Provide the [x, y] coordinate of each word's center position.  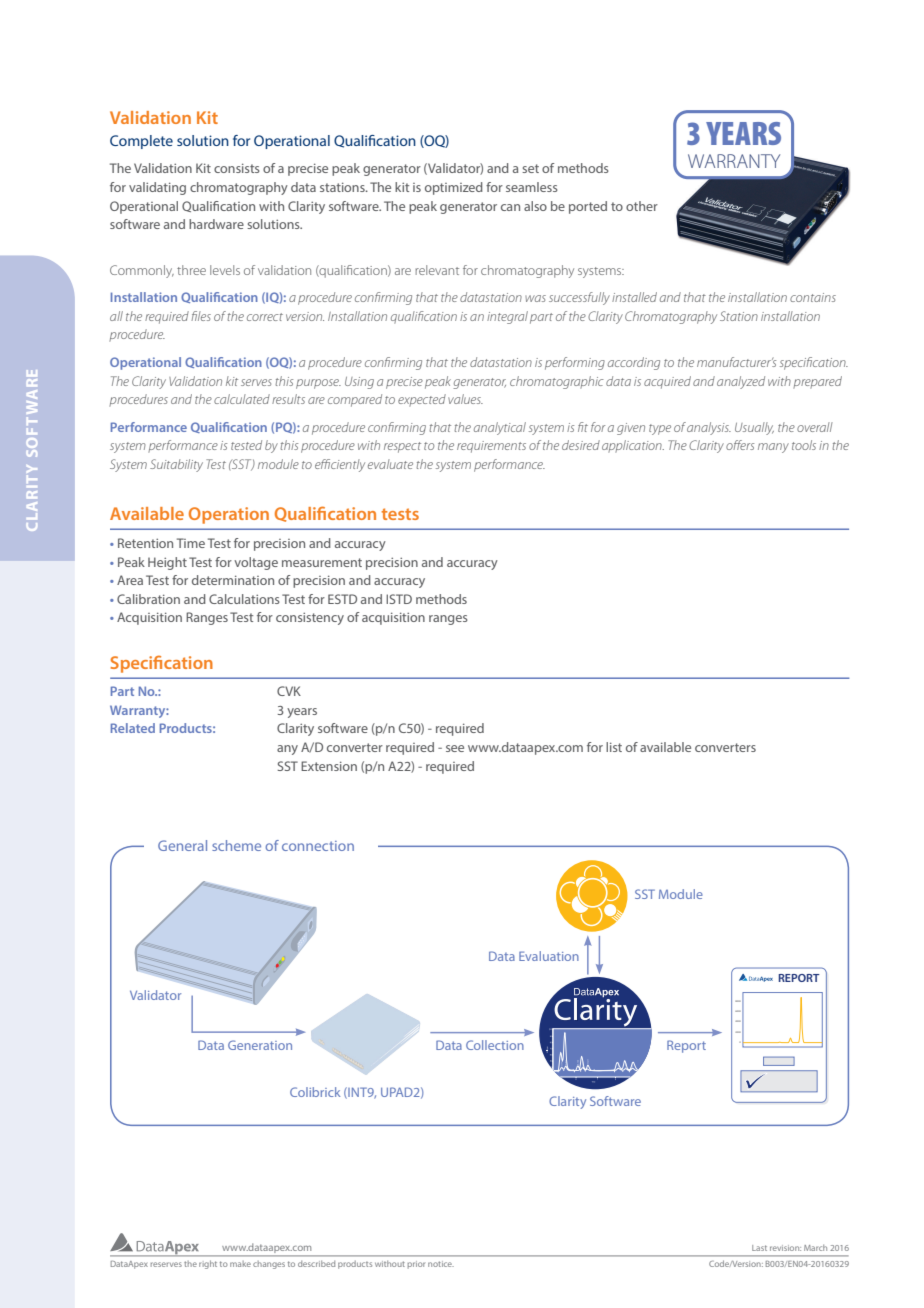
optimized [454, 188]
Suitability [176, 465]
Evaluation [549, 956]
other [642, 206]
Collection [495, 1045]
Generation [260, 1045]
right [208, 1265]
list [614, 747]
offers [740, 445]
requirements [491, 447]
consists [237, 168]
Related [133, 728]
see [455, 748]
